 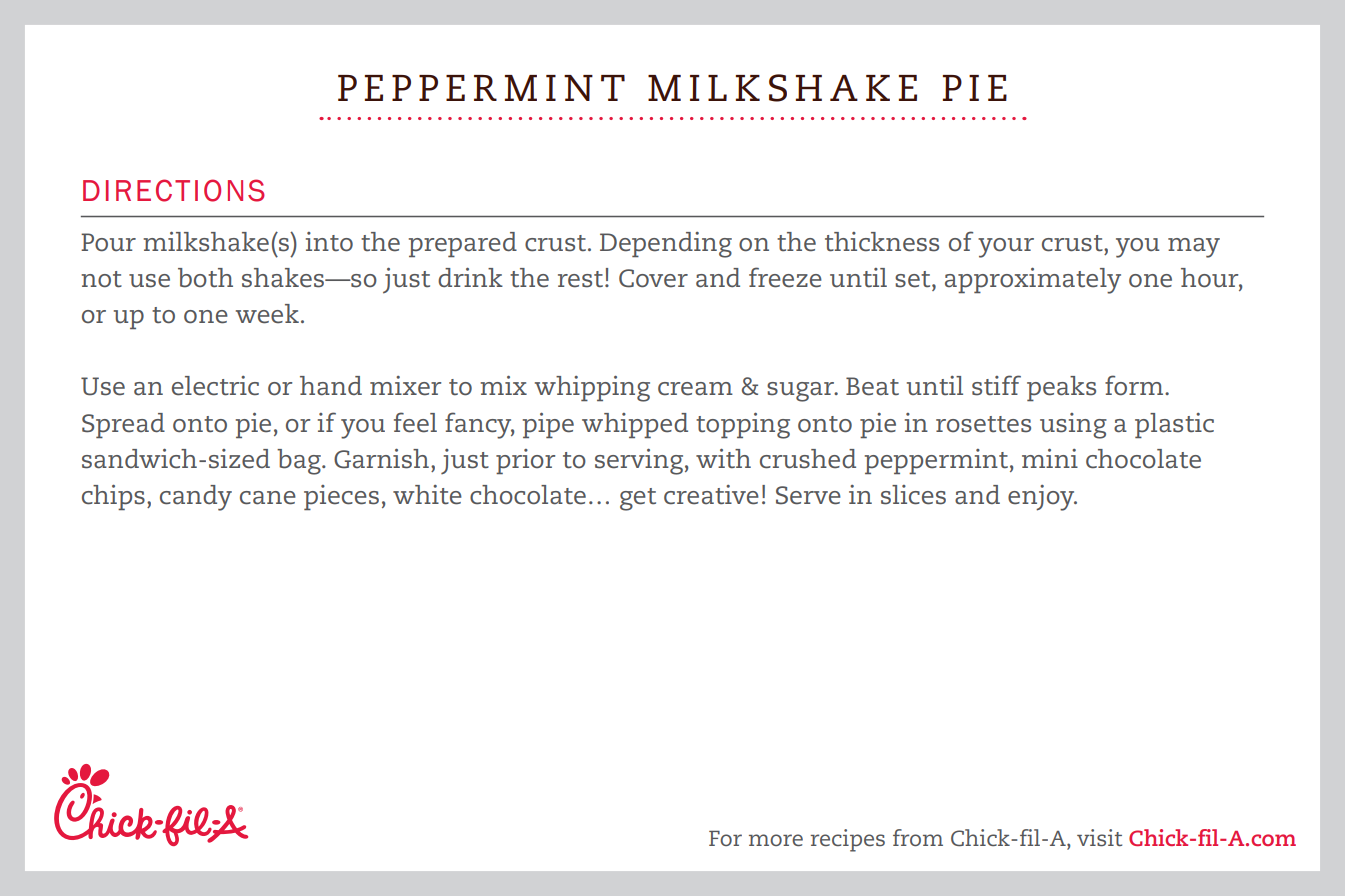 What do you see at coordinates (666, 245) in the image?
I see `Depending` at bounding box center [666, 245].
